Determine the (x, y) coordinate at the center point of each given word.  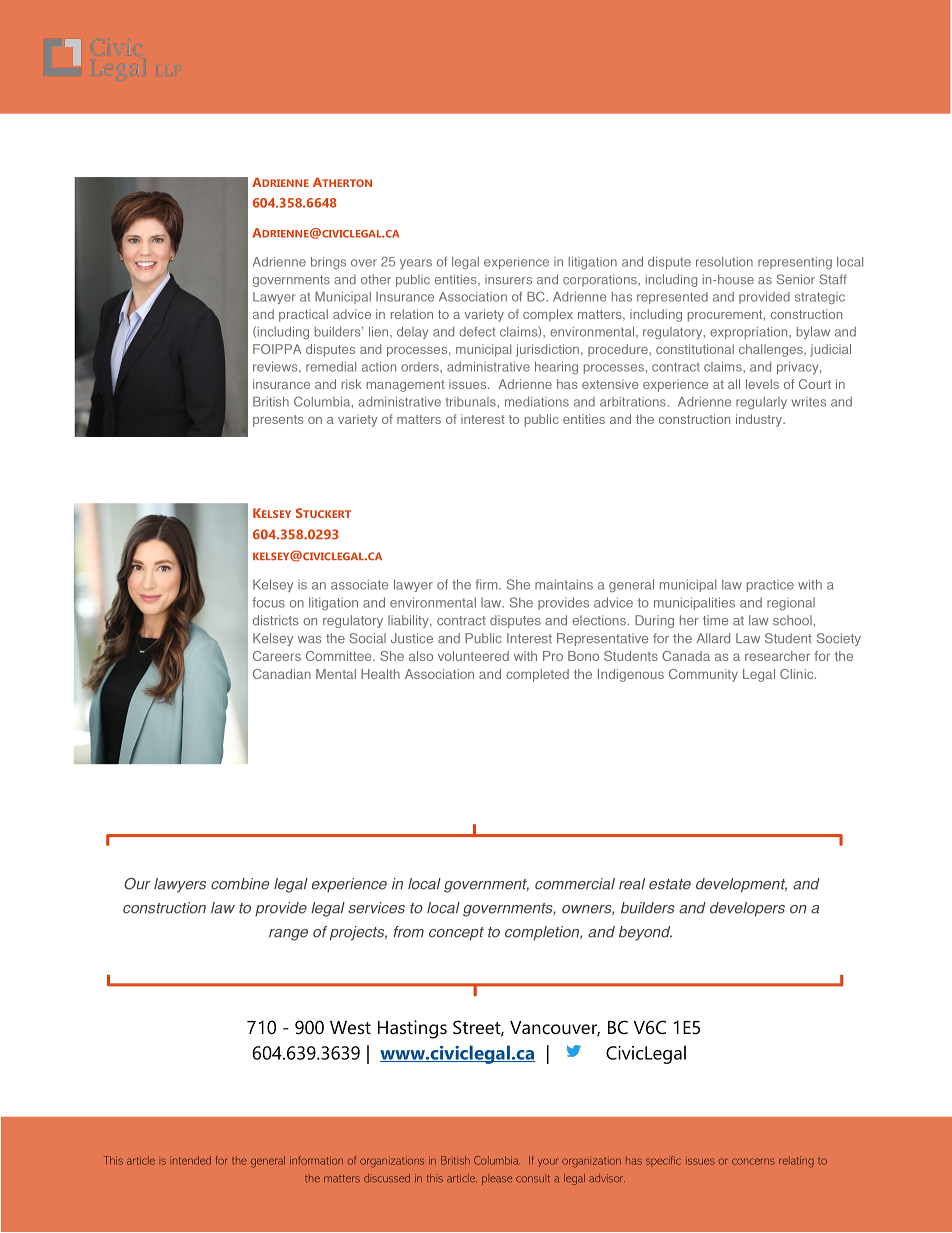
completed (537, 675)
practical (303, 315)
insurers (508, 280)
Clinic (798, 674)
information (316, 1160)
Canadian (282, 674)
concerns (753, 1161)
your (547, 1162)
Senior (796, 279)
